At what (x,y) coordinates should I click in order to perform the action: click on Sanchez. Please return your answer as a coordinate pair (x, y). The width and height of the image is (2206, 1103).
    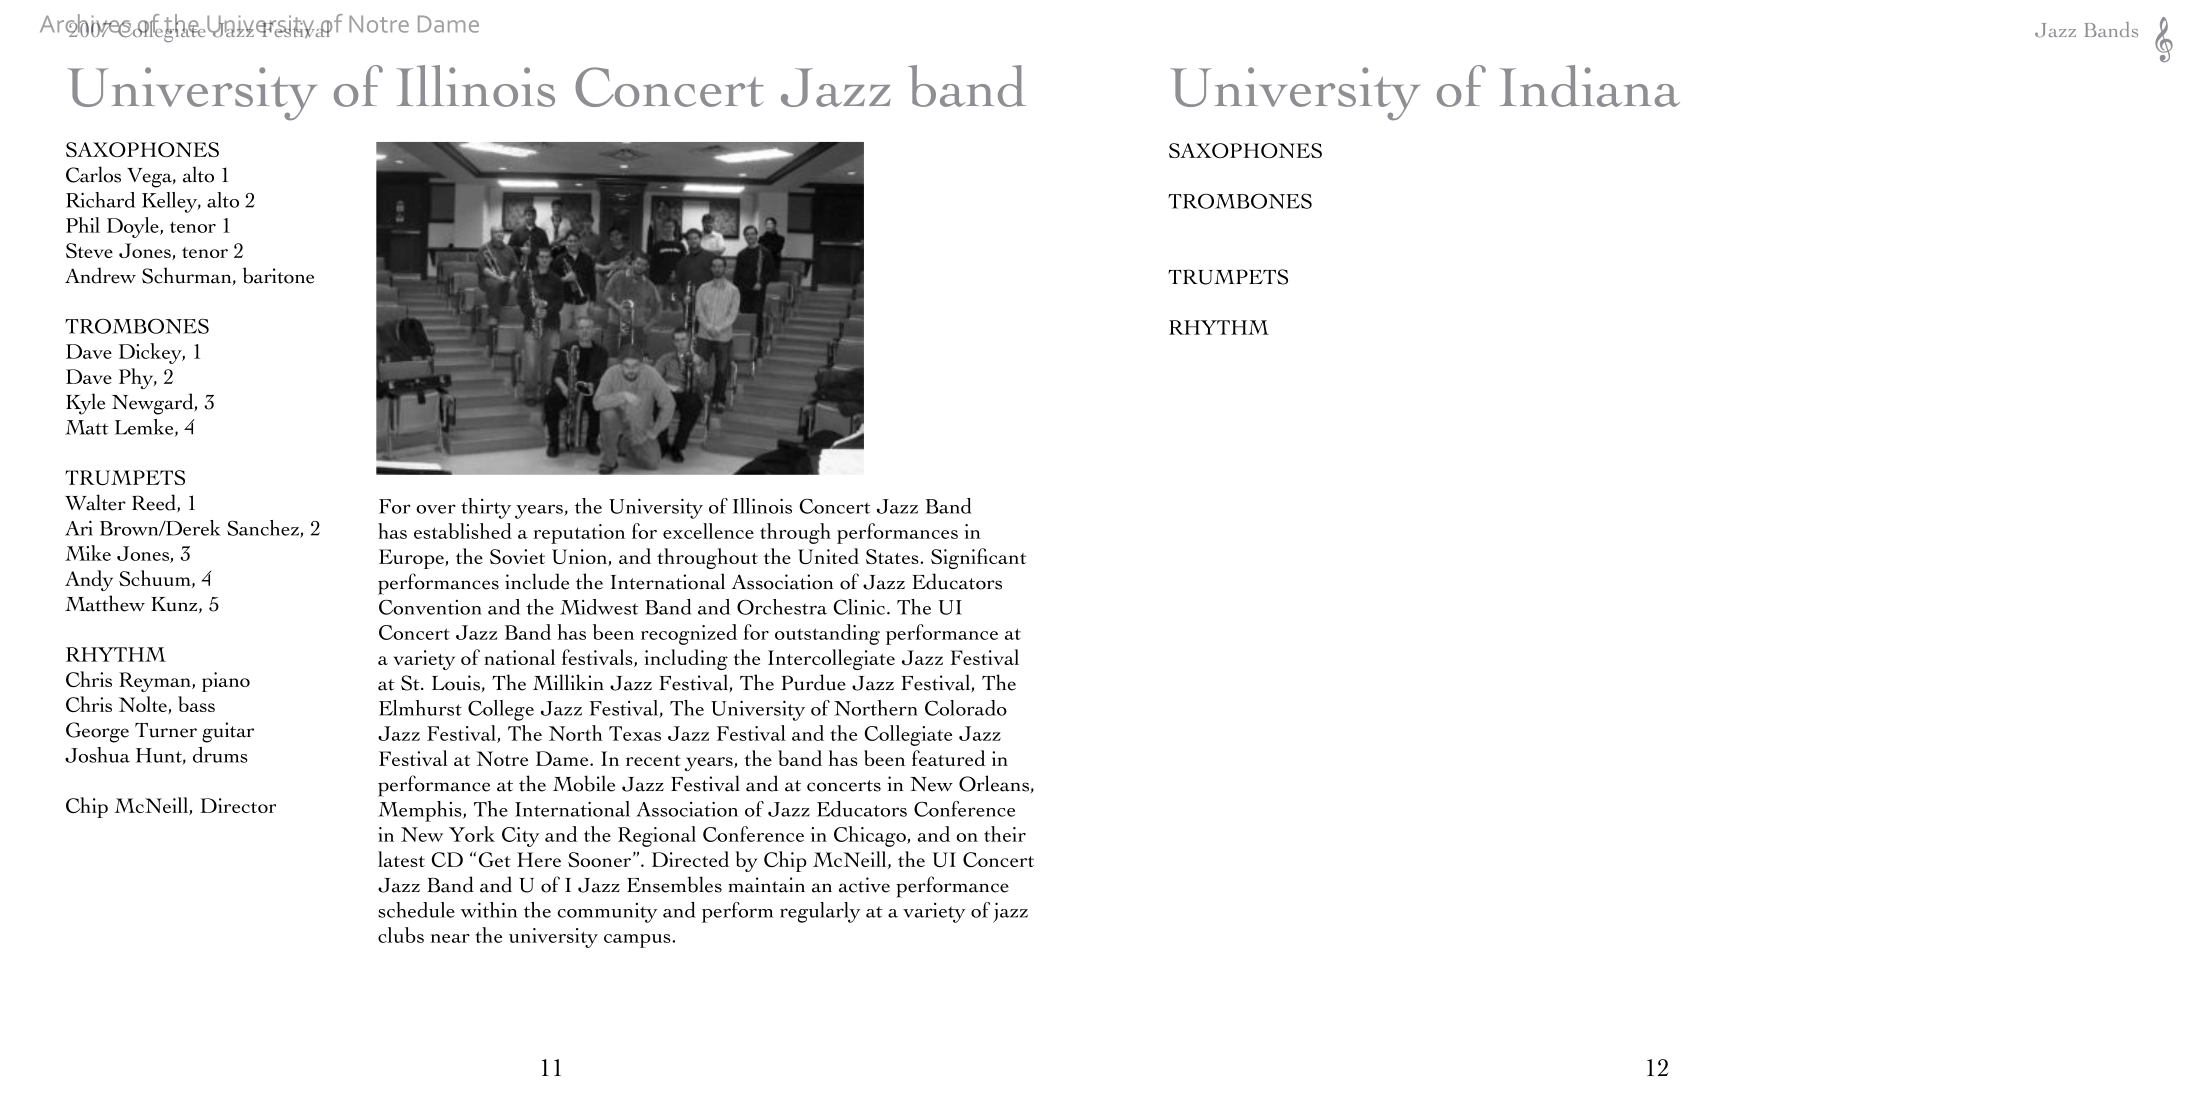
    Looking at the image, I should click on (264, 529).
